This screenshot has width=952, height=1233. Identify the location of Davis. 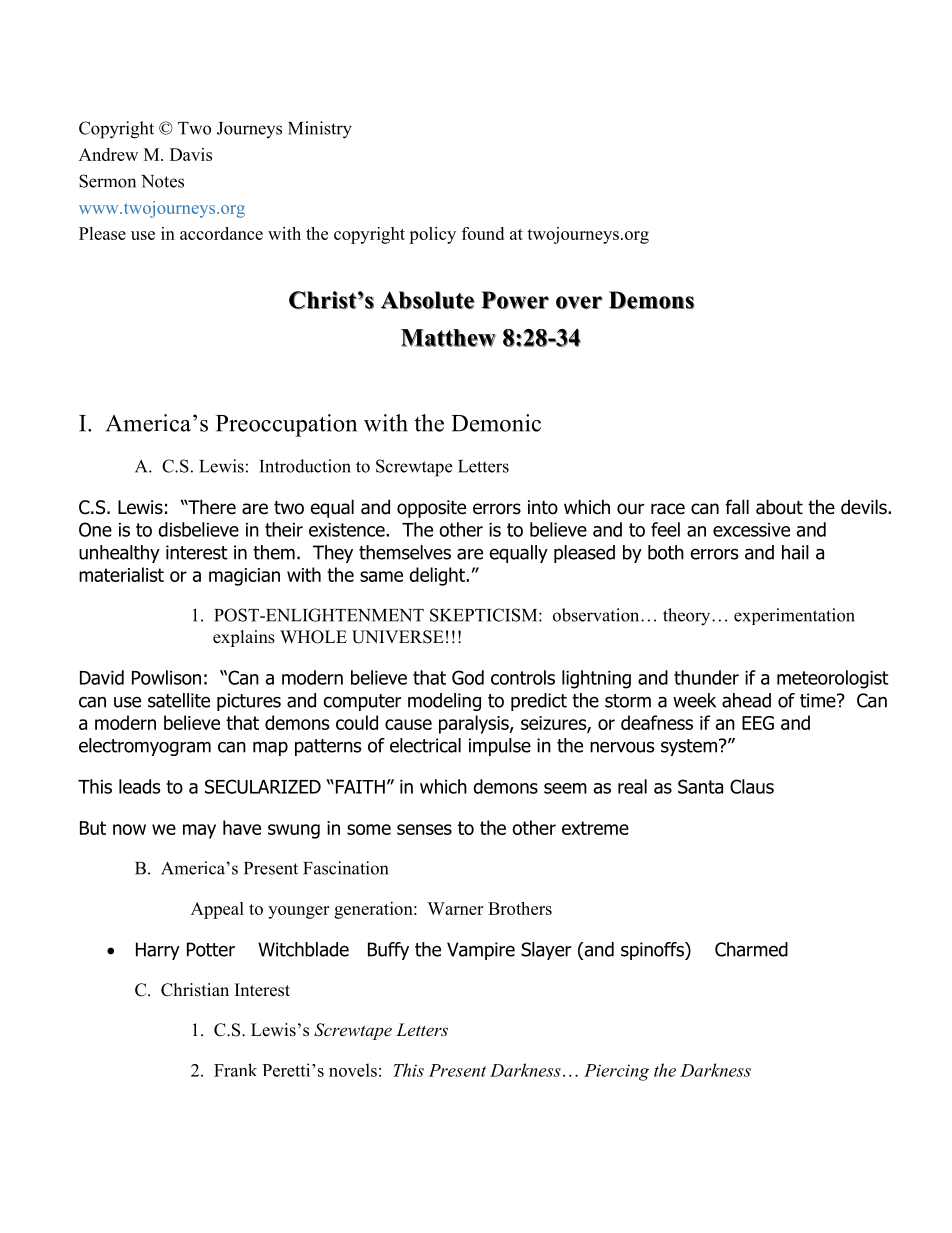
(191, 154).
